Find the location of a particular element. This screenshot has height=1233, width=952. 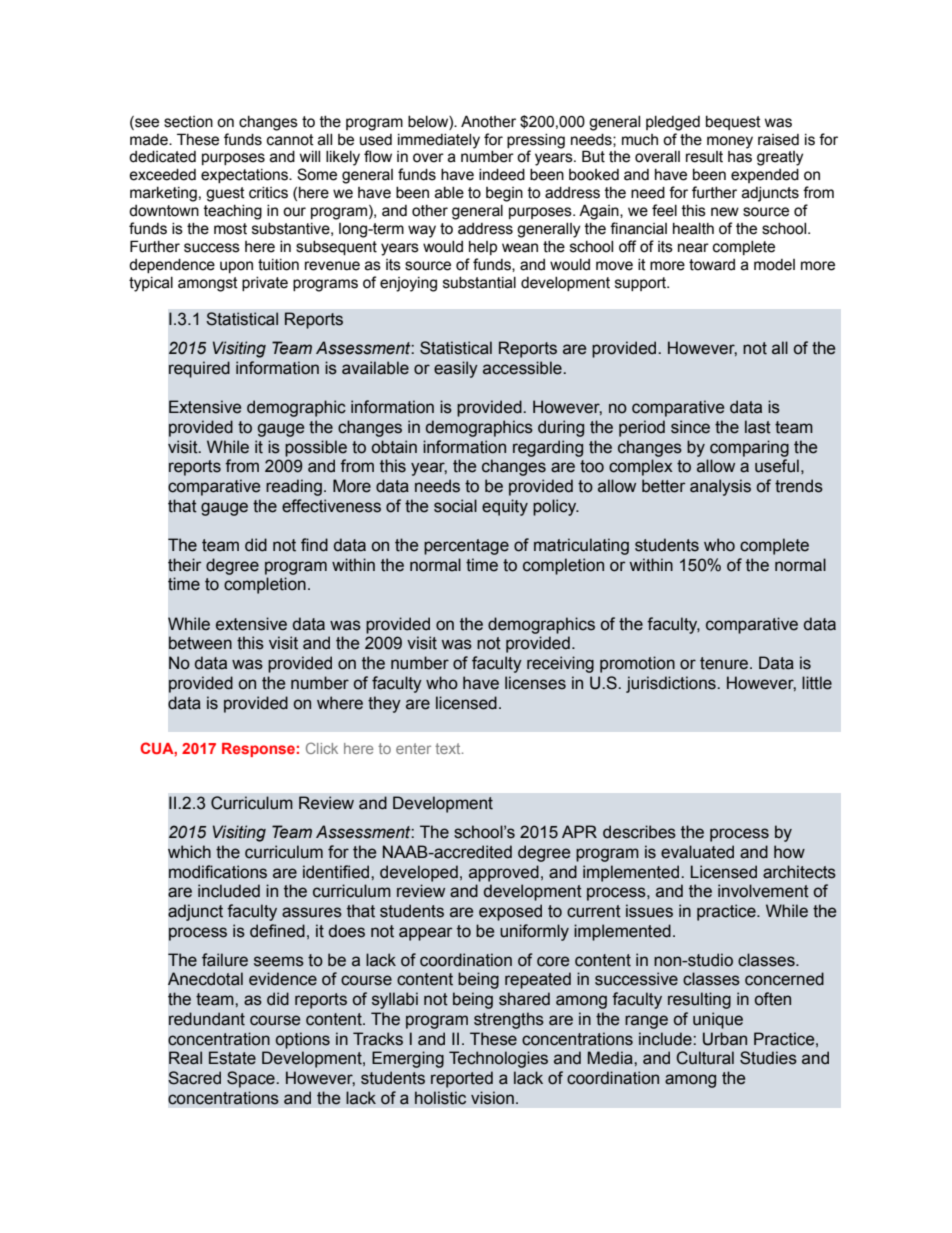

Estate is located at coordinates (232, 1058).
